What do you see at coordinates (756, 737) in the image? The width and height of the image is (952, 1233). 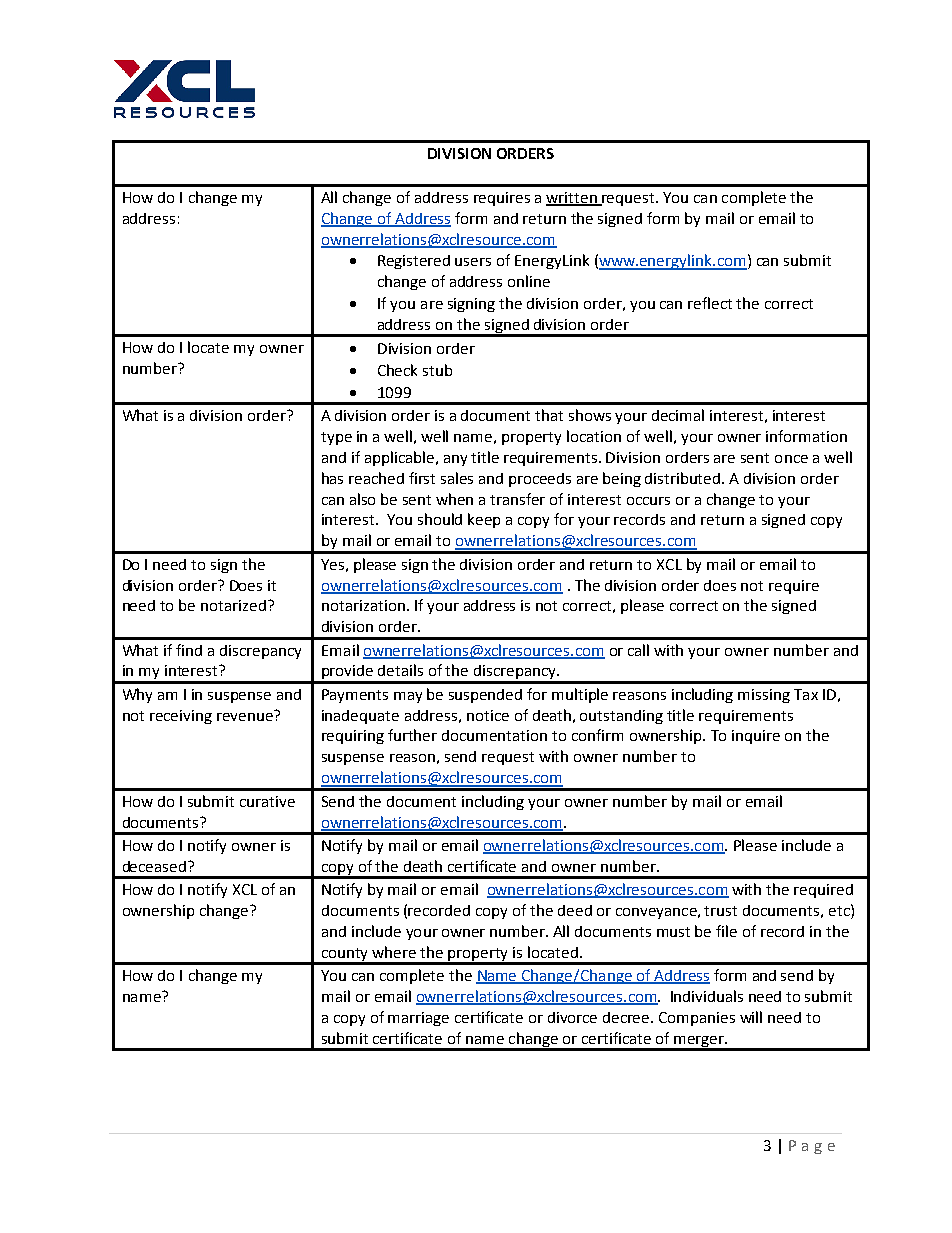 I see `inquire` at bounding box center [756, 737].
